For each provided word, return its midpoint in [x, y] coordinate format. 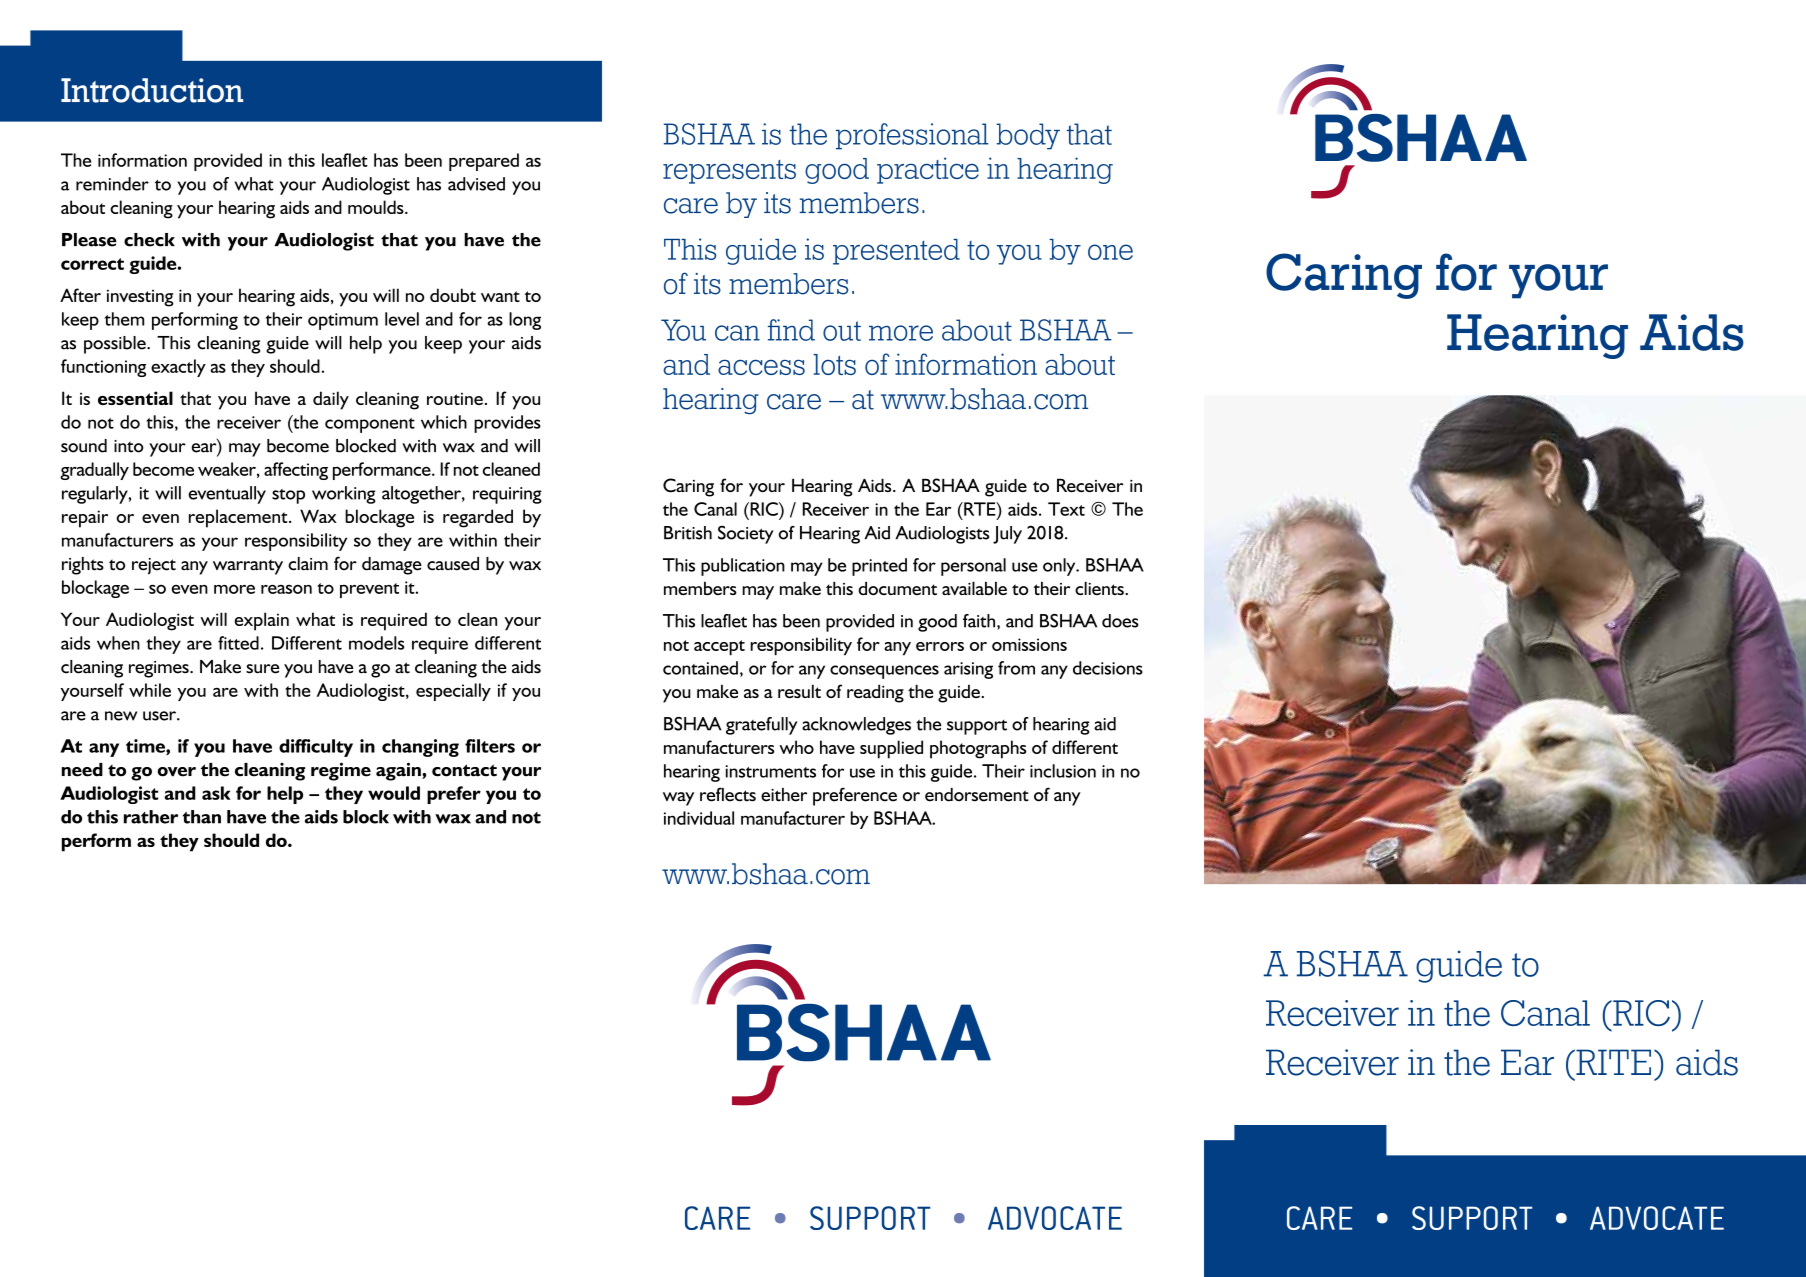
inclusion [1063, 771]
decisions [1108, 668]
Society [746, 534]
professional [912, 136]
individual [699, 818]
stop [288, 496]
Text [1066, 509]
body [1028, 136]
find [791, 330]
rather [151, 817]
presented [896, 252]
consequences [884, 672]
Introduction [152, 90]
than [201, 817]
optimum [343, 321]
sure [263, 669]
